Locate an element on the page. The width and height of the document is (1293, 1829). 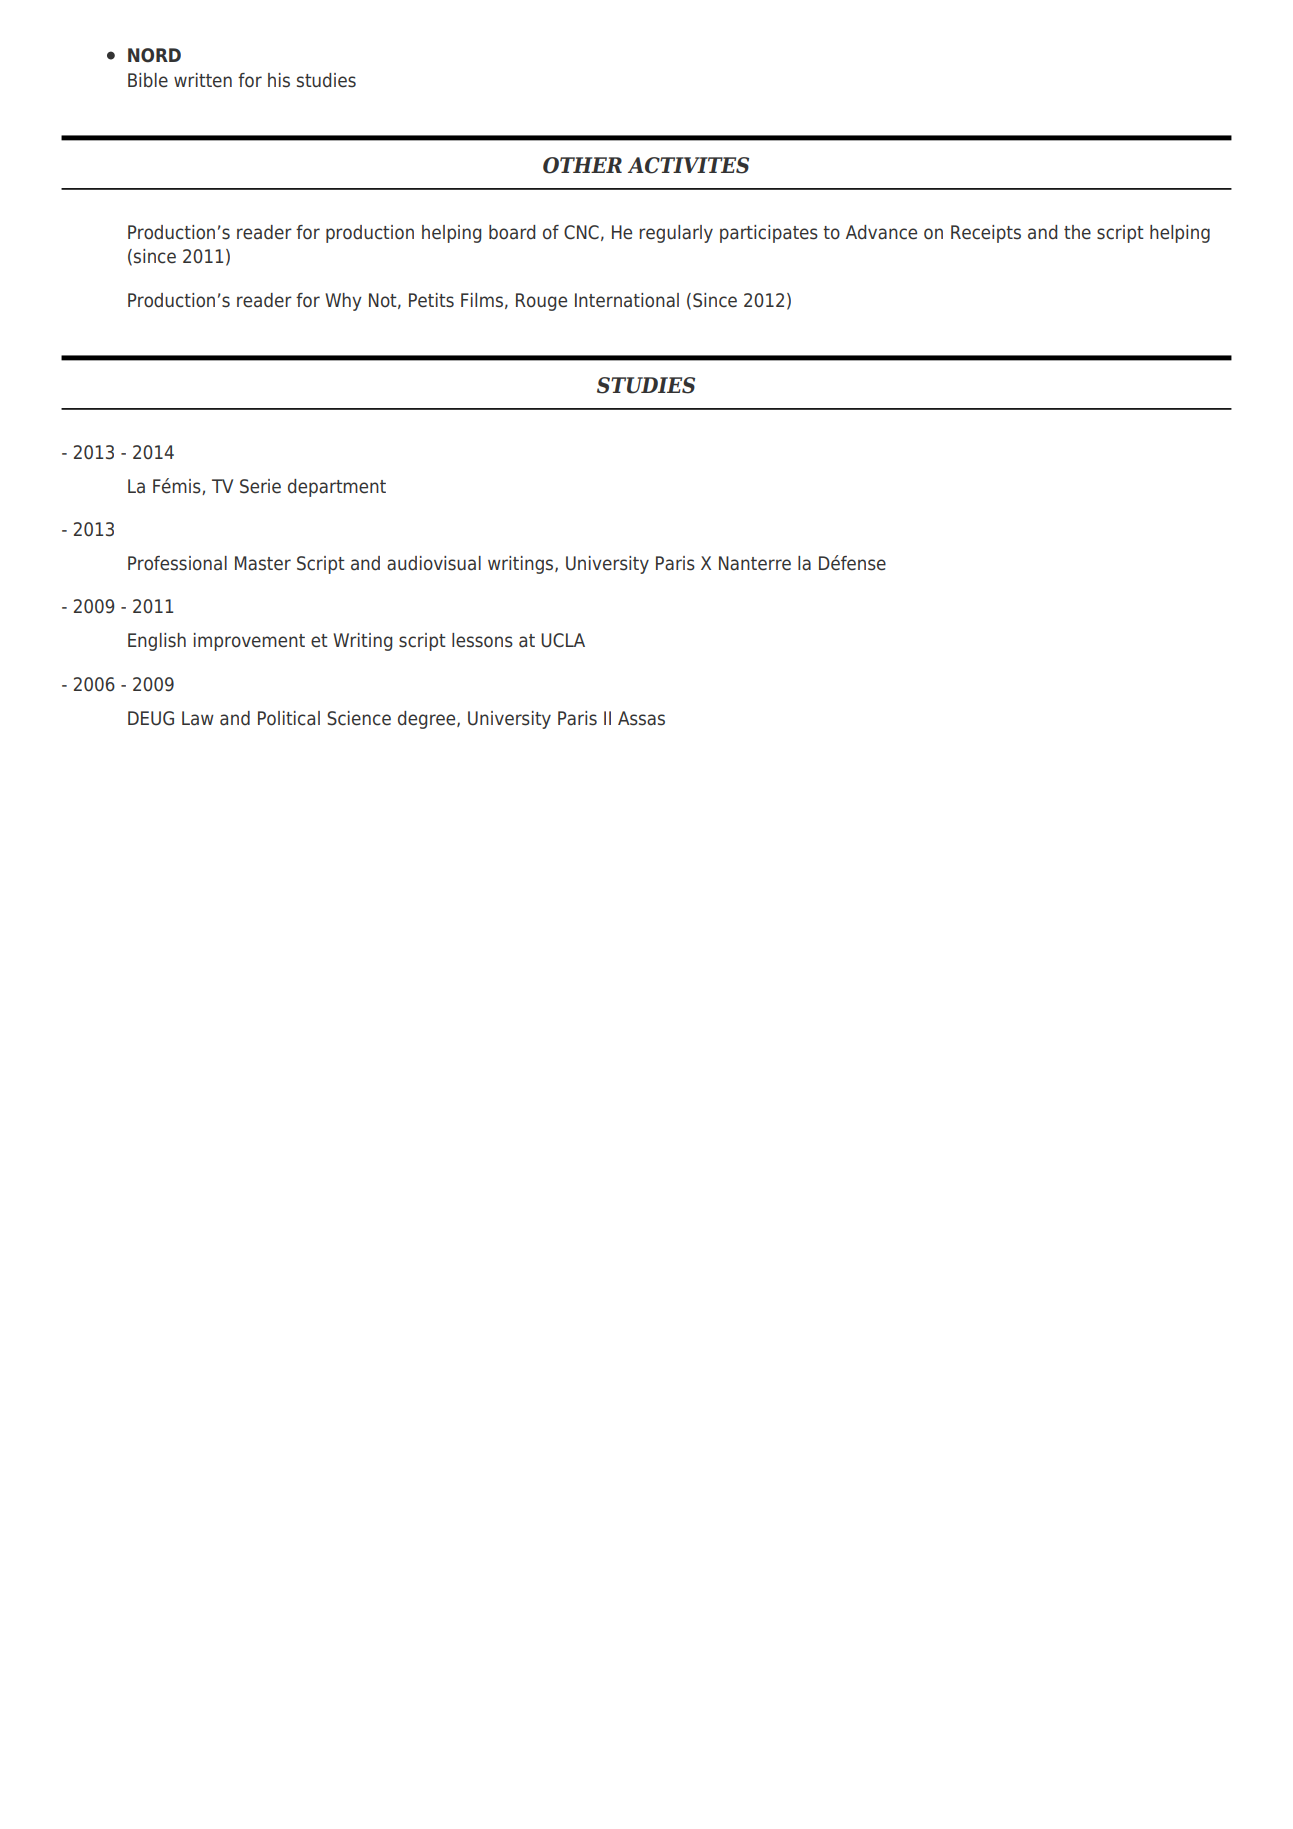
his is located at coordinates (279, 80).
